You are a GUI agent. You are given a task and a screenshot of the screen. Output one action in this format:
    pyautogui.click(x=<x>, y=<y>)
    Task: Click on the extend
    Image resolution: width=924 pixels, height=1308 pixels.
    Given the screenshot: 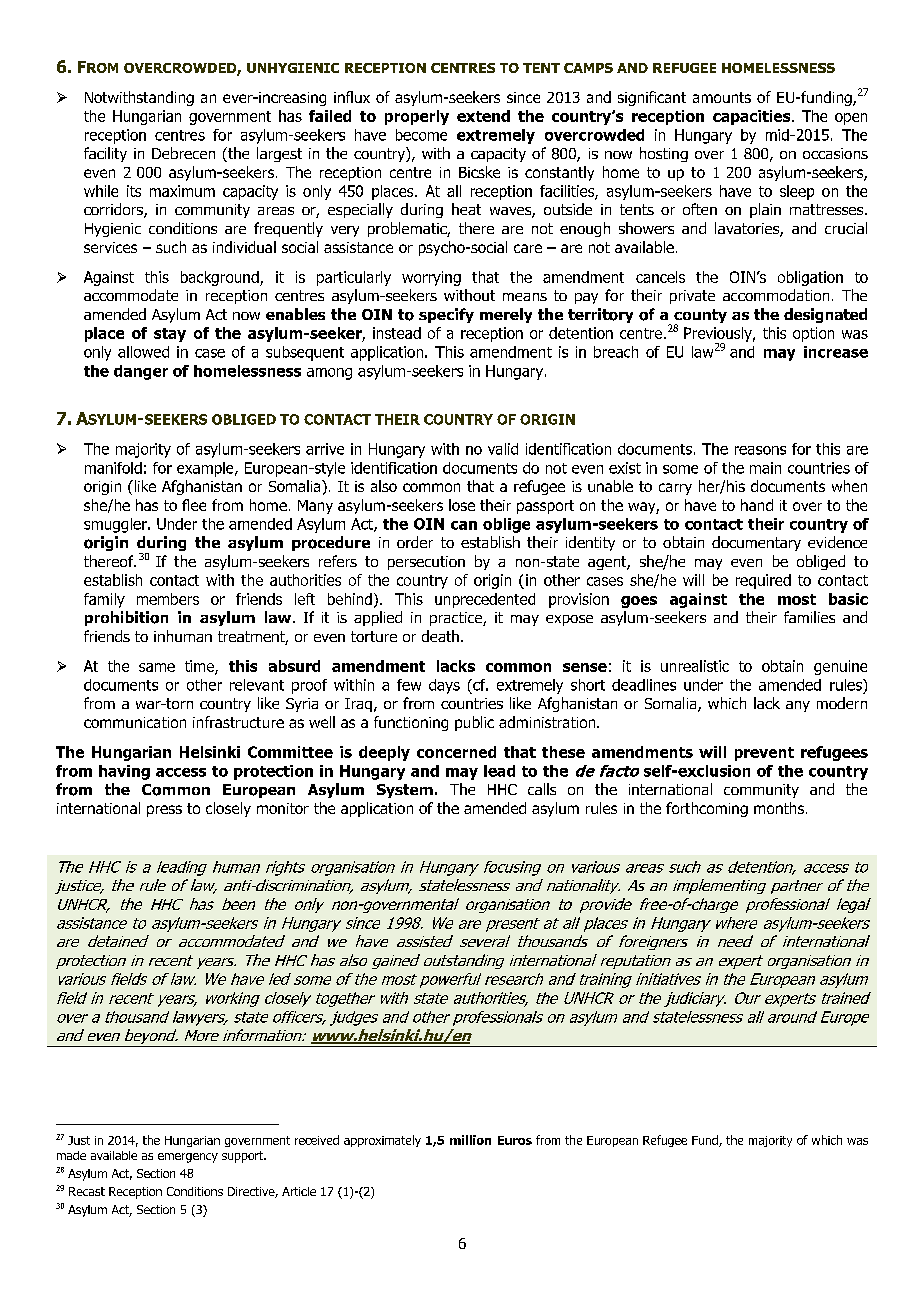 What is the action you would take?
    pyautogui.click(x=483, y=116)
